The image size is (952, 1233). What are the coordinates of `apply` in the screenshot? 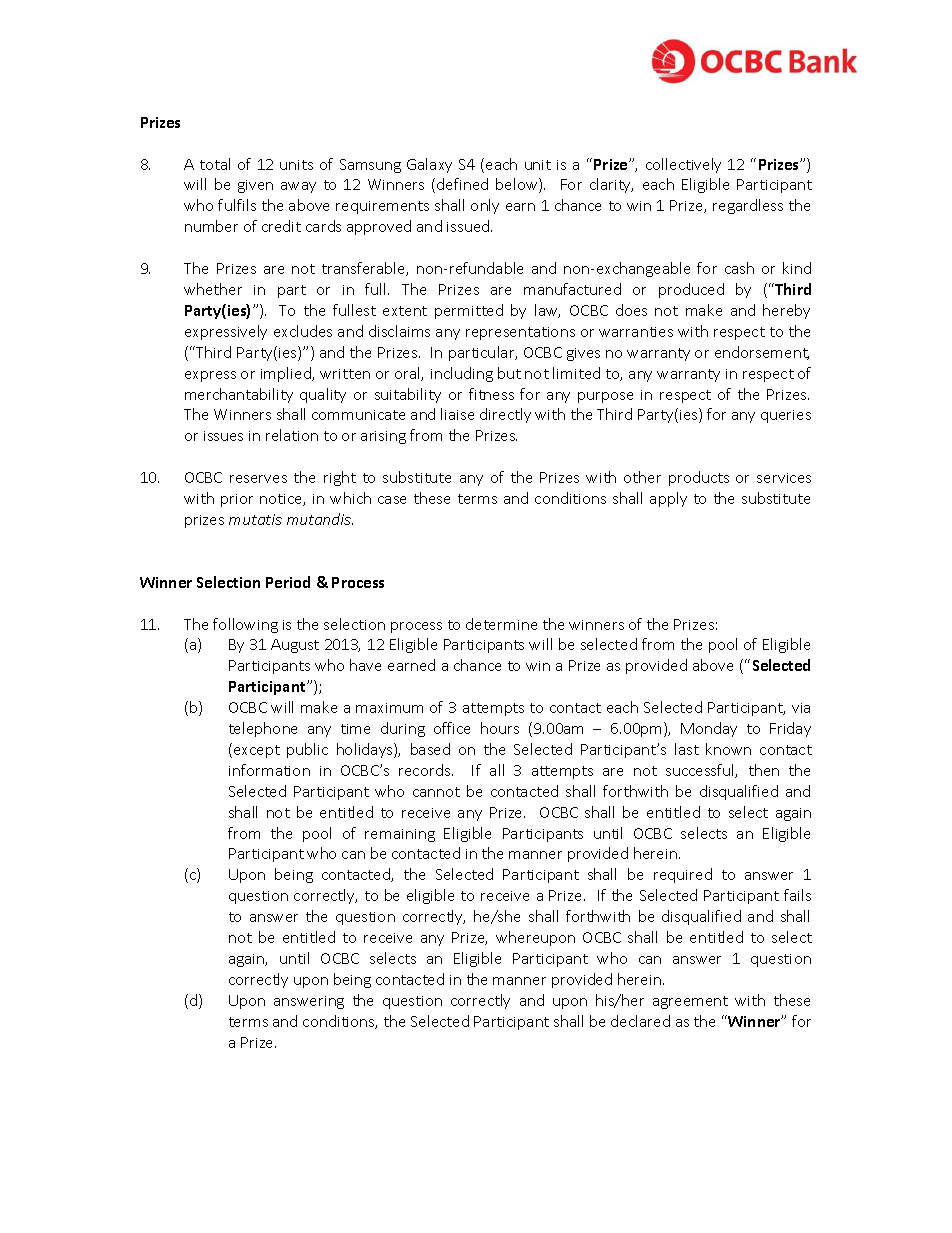 It's located at (668, 499).
